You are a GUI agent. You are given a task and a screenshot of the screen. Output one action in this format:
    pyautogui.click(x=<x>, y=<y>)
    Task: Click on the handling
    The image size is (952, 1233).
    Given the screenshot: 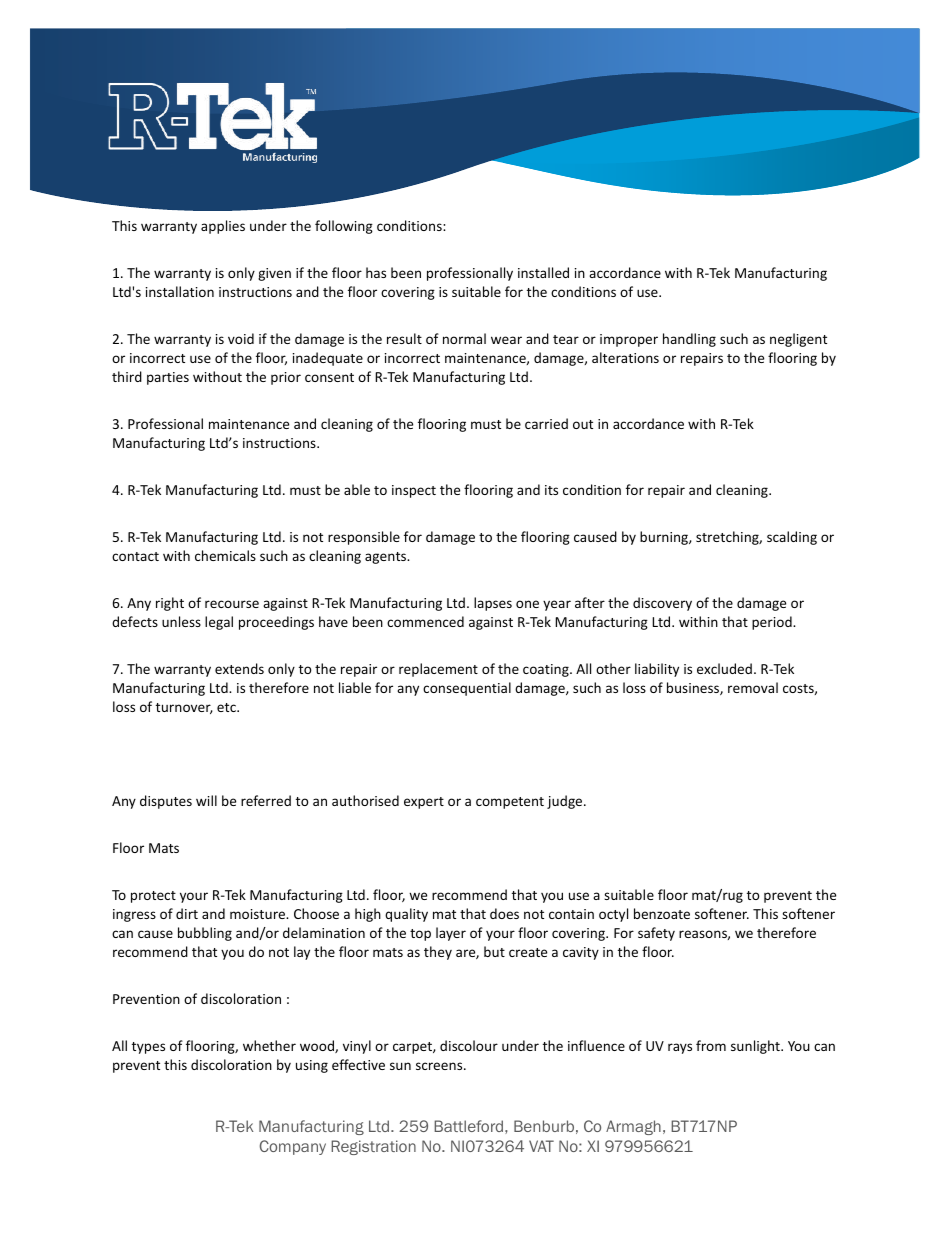 What is the action you would take?
    pyautogui.click(x=689, y=340)
